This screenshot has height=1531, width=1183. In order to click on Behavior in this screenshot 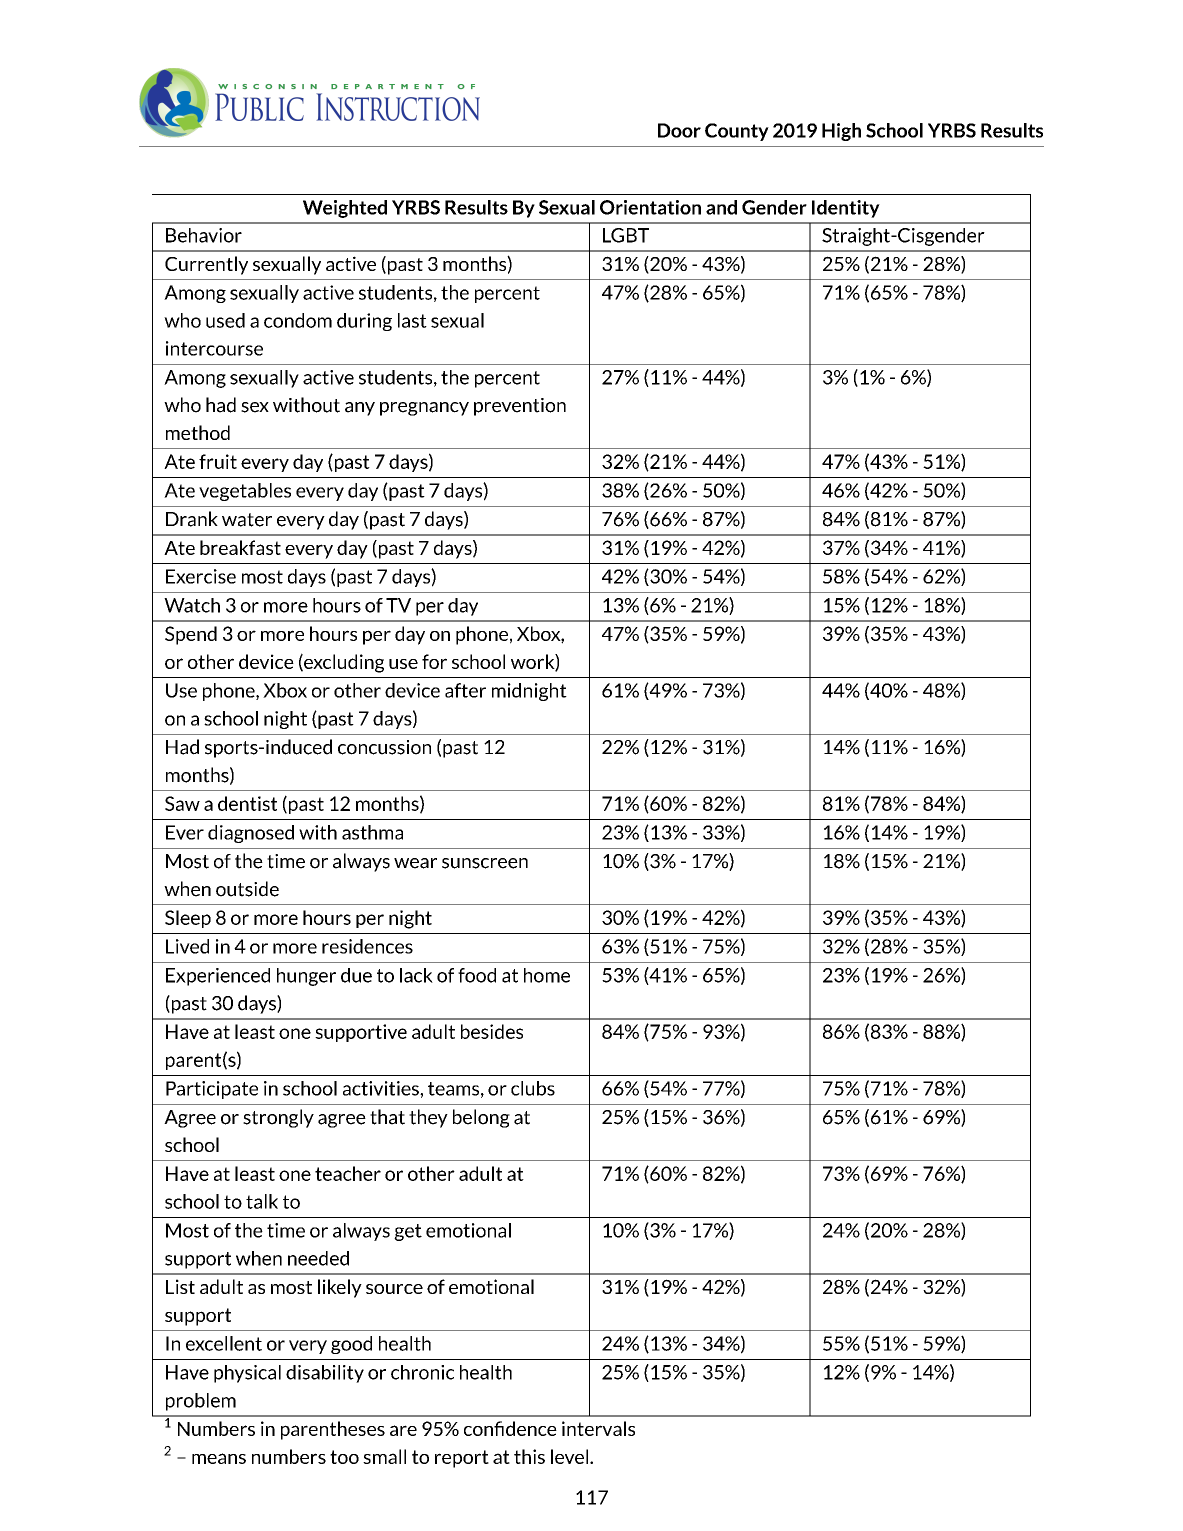, I will do `click(204, 235)`.
